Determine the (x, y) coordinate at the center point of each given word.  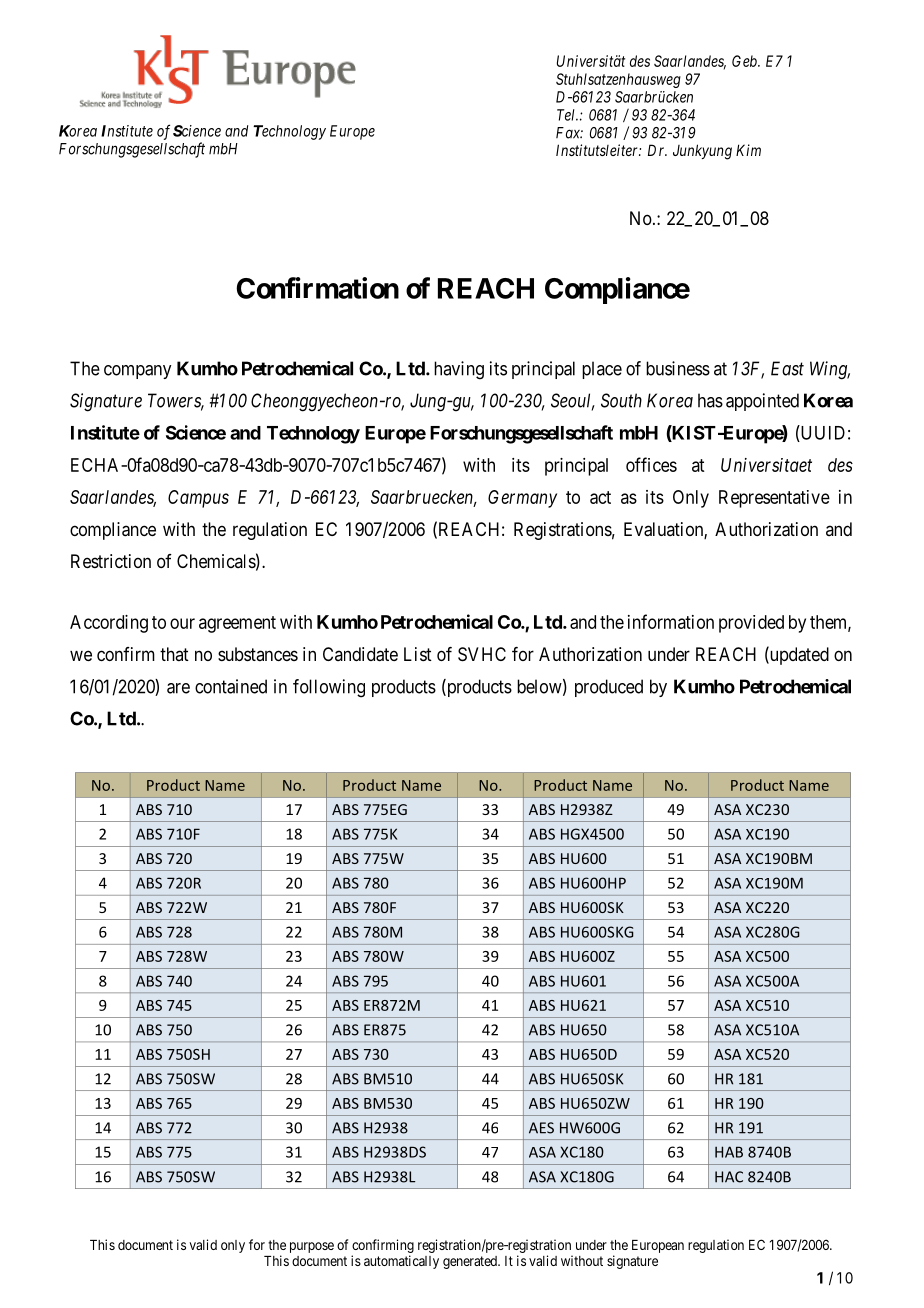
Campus (198, 499)
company (137, 372)
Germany (522, 499)
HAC (729, 1177)
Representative (774, 499)
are (178, 688)
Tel (567, 115)
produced (609, 688)
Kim (748, 150)
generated (471, 1262)
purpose (312, 1247)
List (418, 654)
